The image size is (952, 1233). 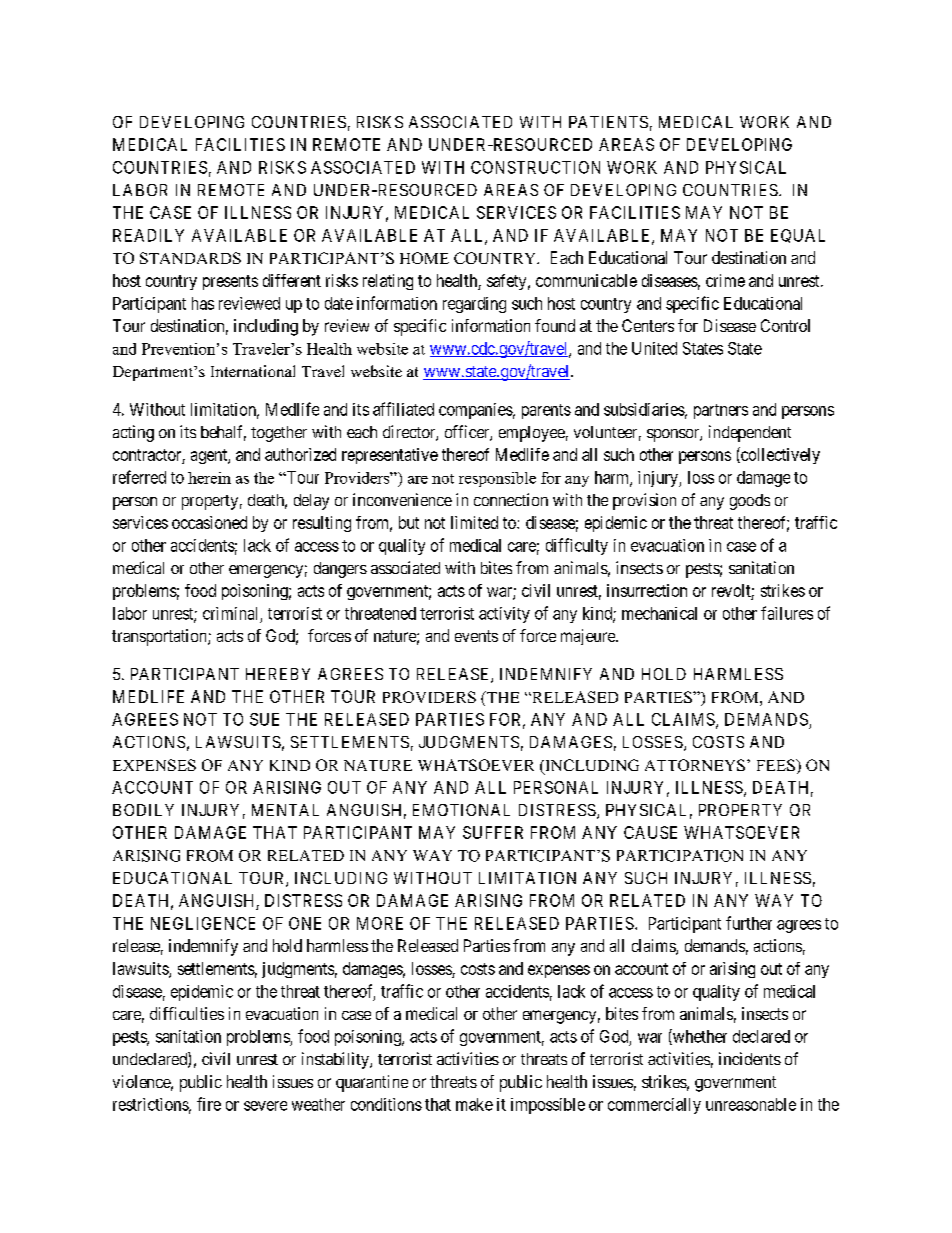 What do you see at coordinates (535, 167) in the page?
I see `CONSTRUCTION` at bounding box center [535, 167].
